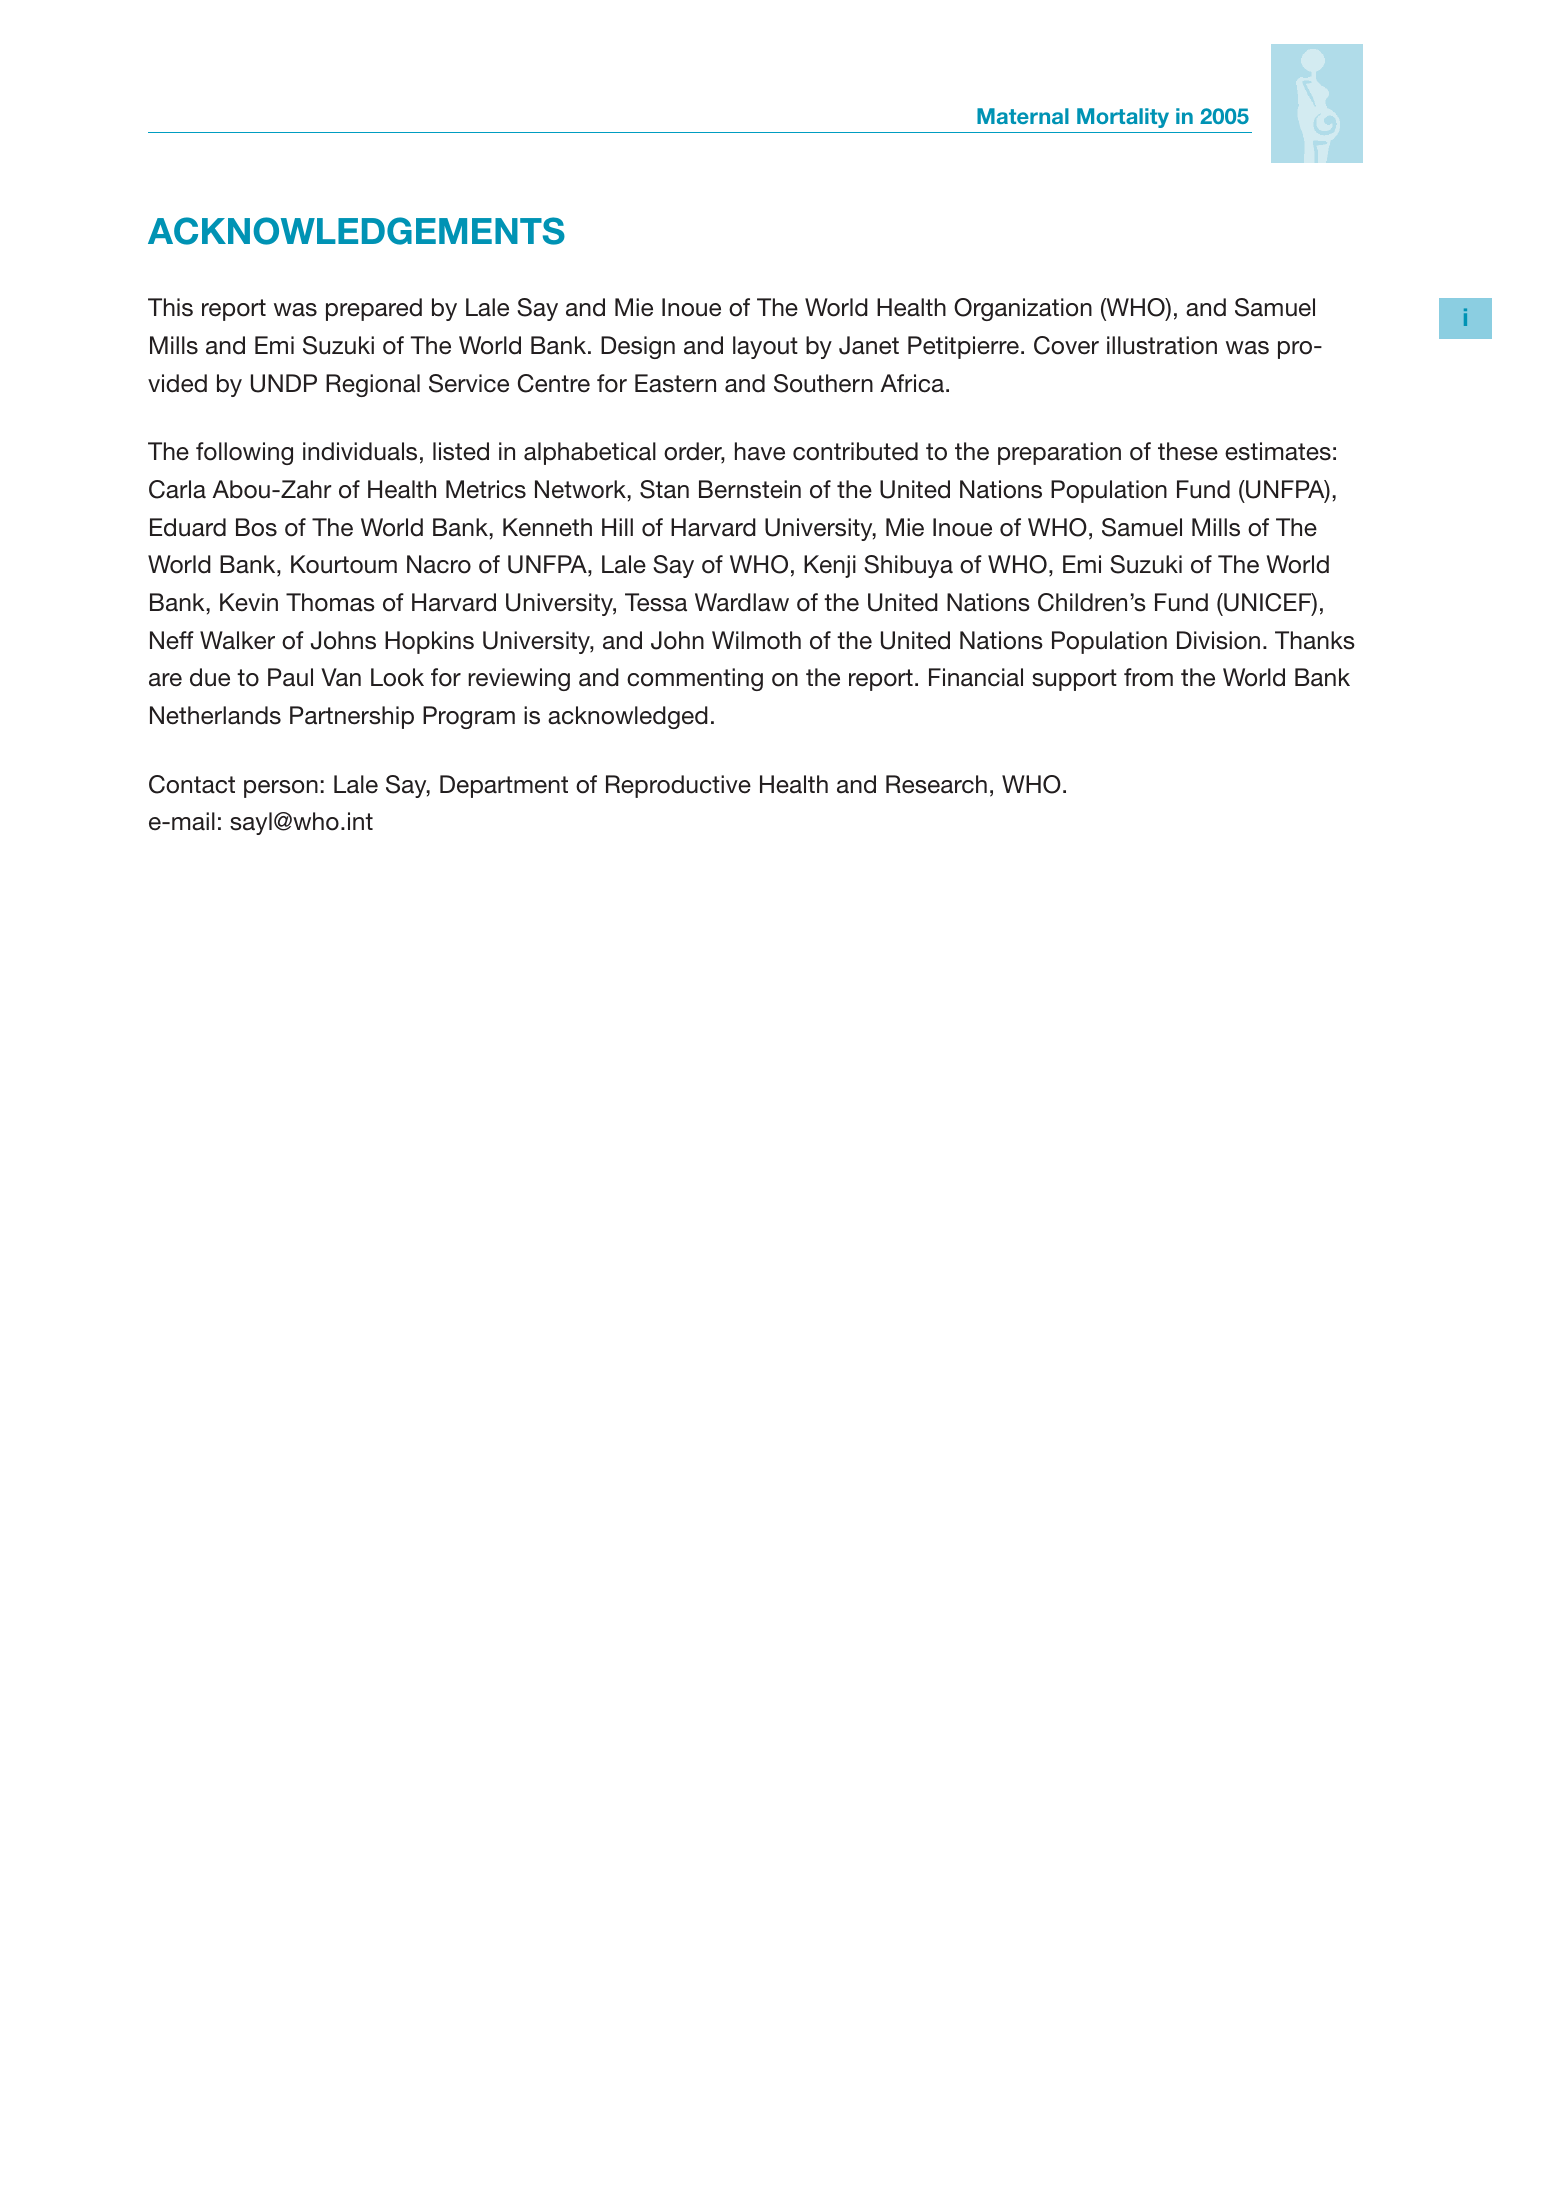  What do you see at coordinates (356, 231) in the screenshot?
I see `ACKNOWLEDGEMENTS` at bounding box center [356, 231].
